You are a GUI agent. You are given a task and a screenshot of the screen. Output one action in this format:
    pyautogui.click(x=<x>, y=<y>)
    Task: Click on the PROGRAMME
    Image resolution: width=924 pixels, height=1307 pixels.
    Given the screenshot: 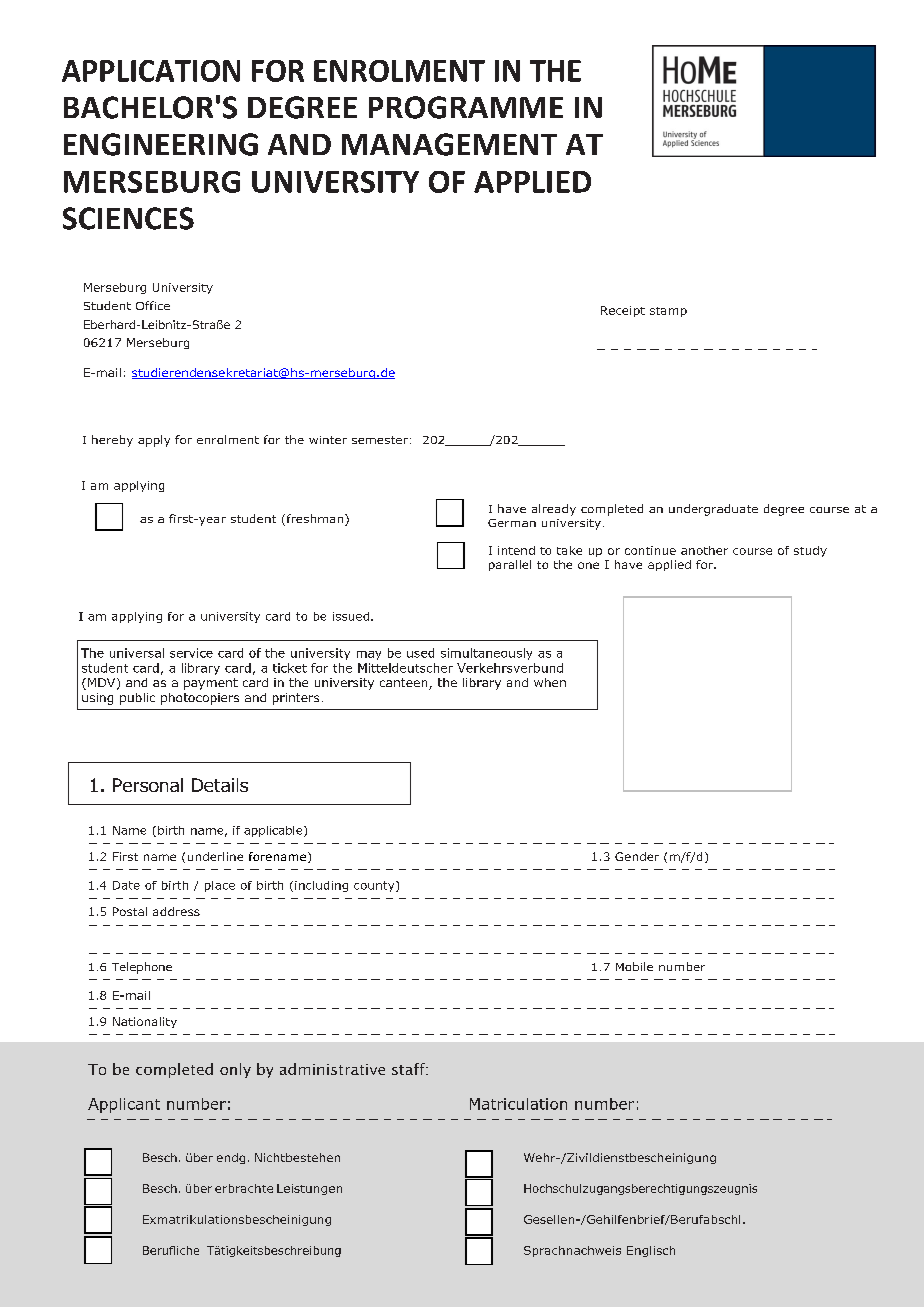 What is the action you would take?
    pyautogui.click(x=466, y=107)
